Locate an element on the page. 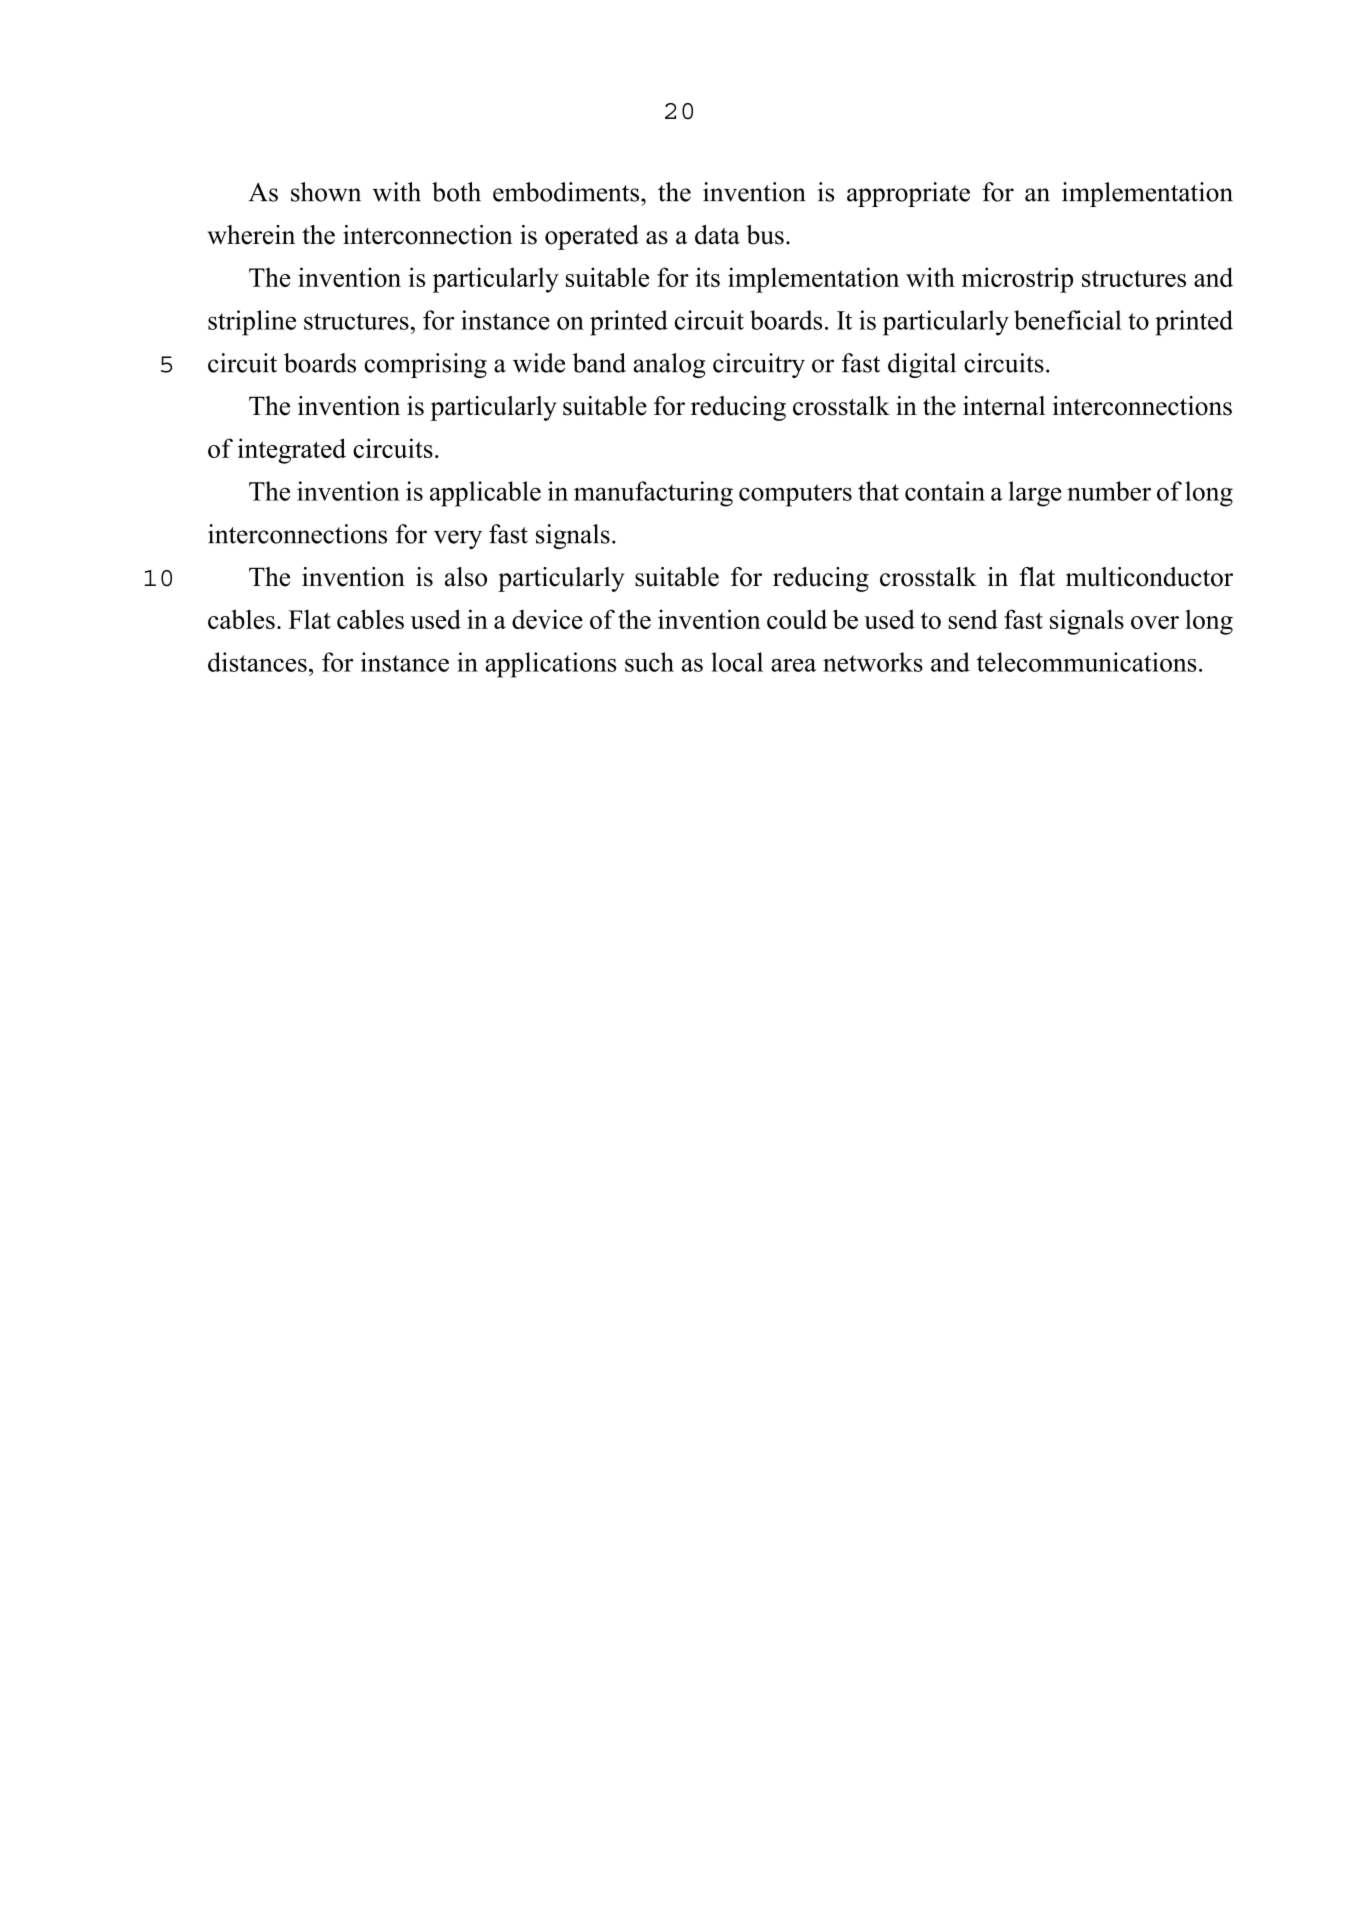 Image resolution: width=1359 pixels, height=1923 pixels. analog is located at coordinates (669, 365).
